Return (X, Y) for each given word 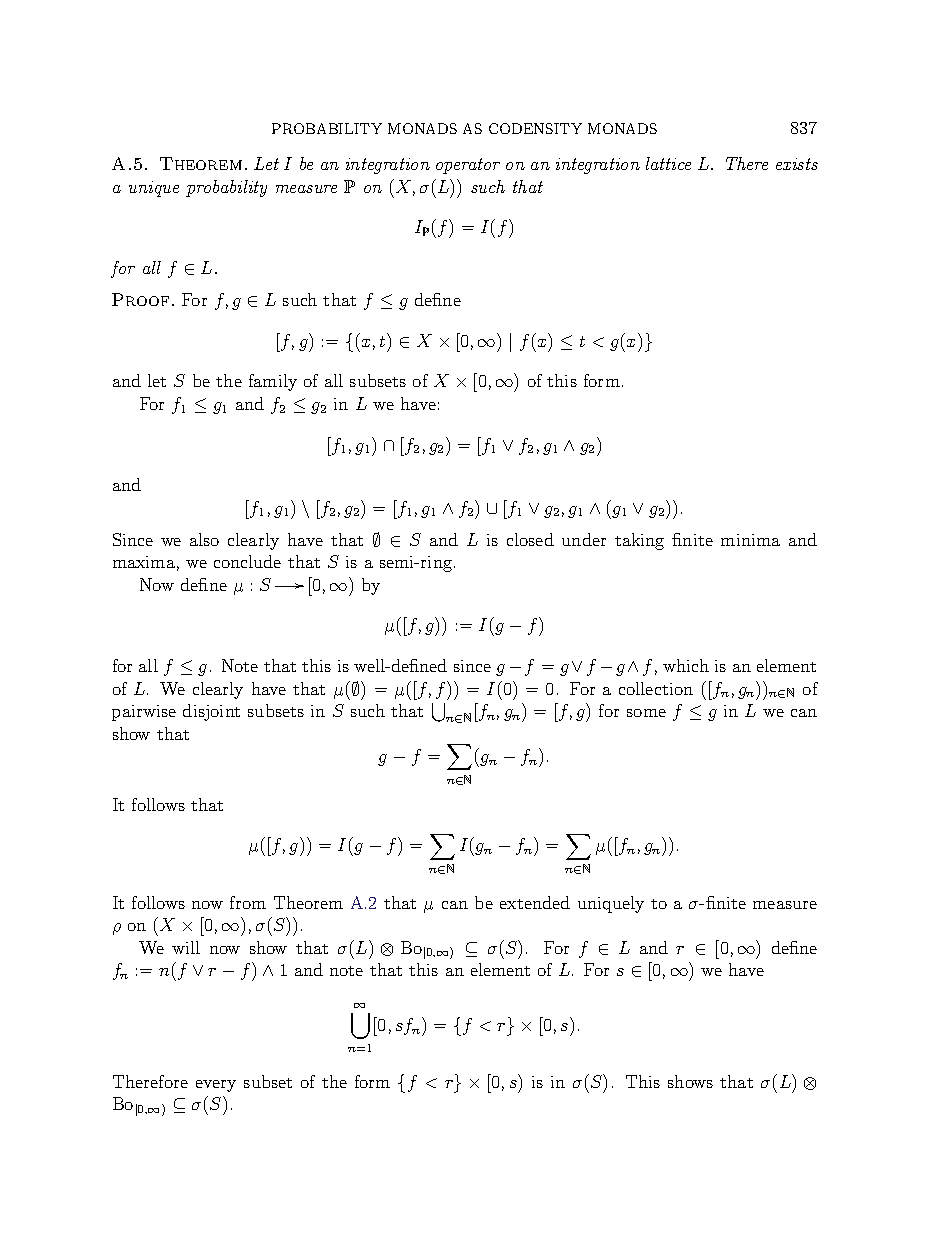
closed (530, 539)
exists (797, 164)
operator (468, 166)
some (646, 713)
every (216, 1086)
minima (750, 540)
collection (656, 688)
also (204, 539)
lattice (668, 163)
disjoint (211, 712)
